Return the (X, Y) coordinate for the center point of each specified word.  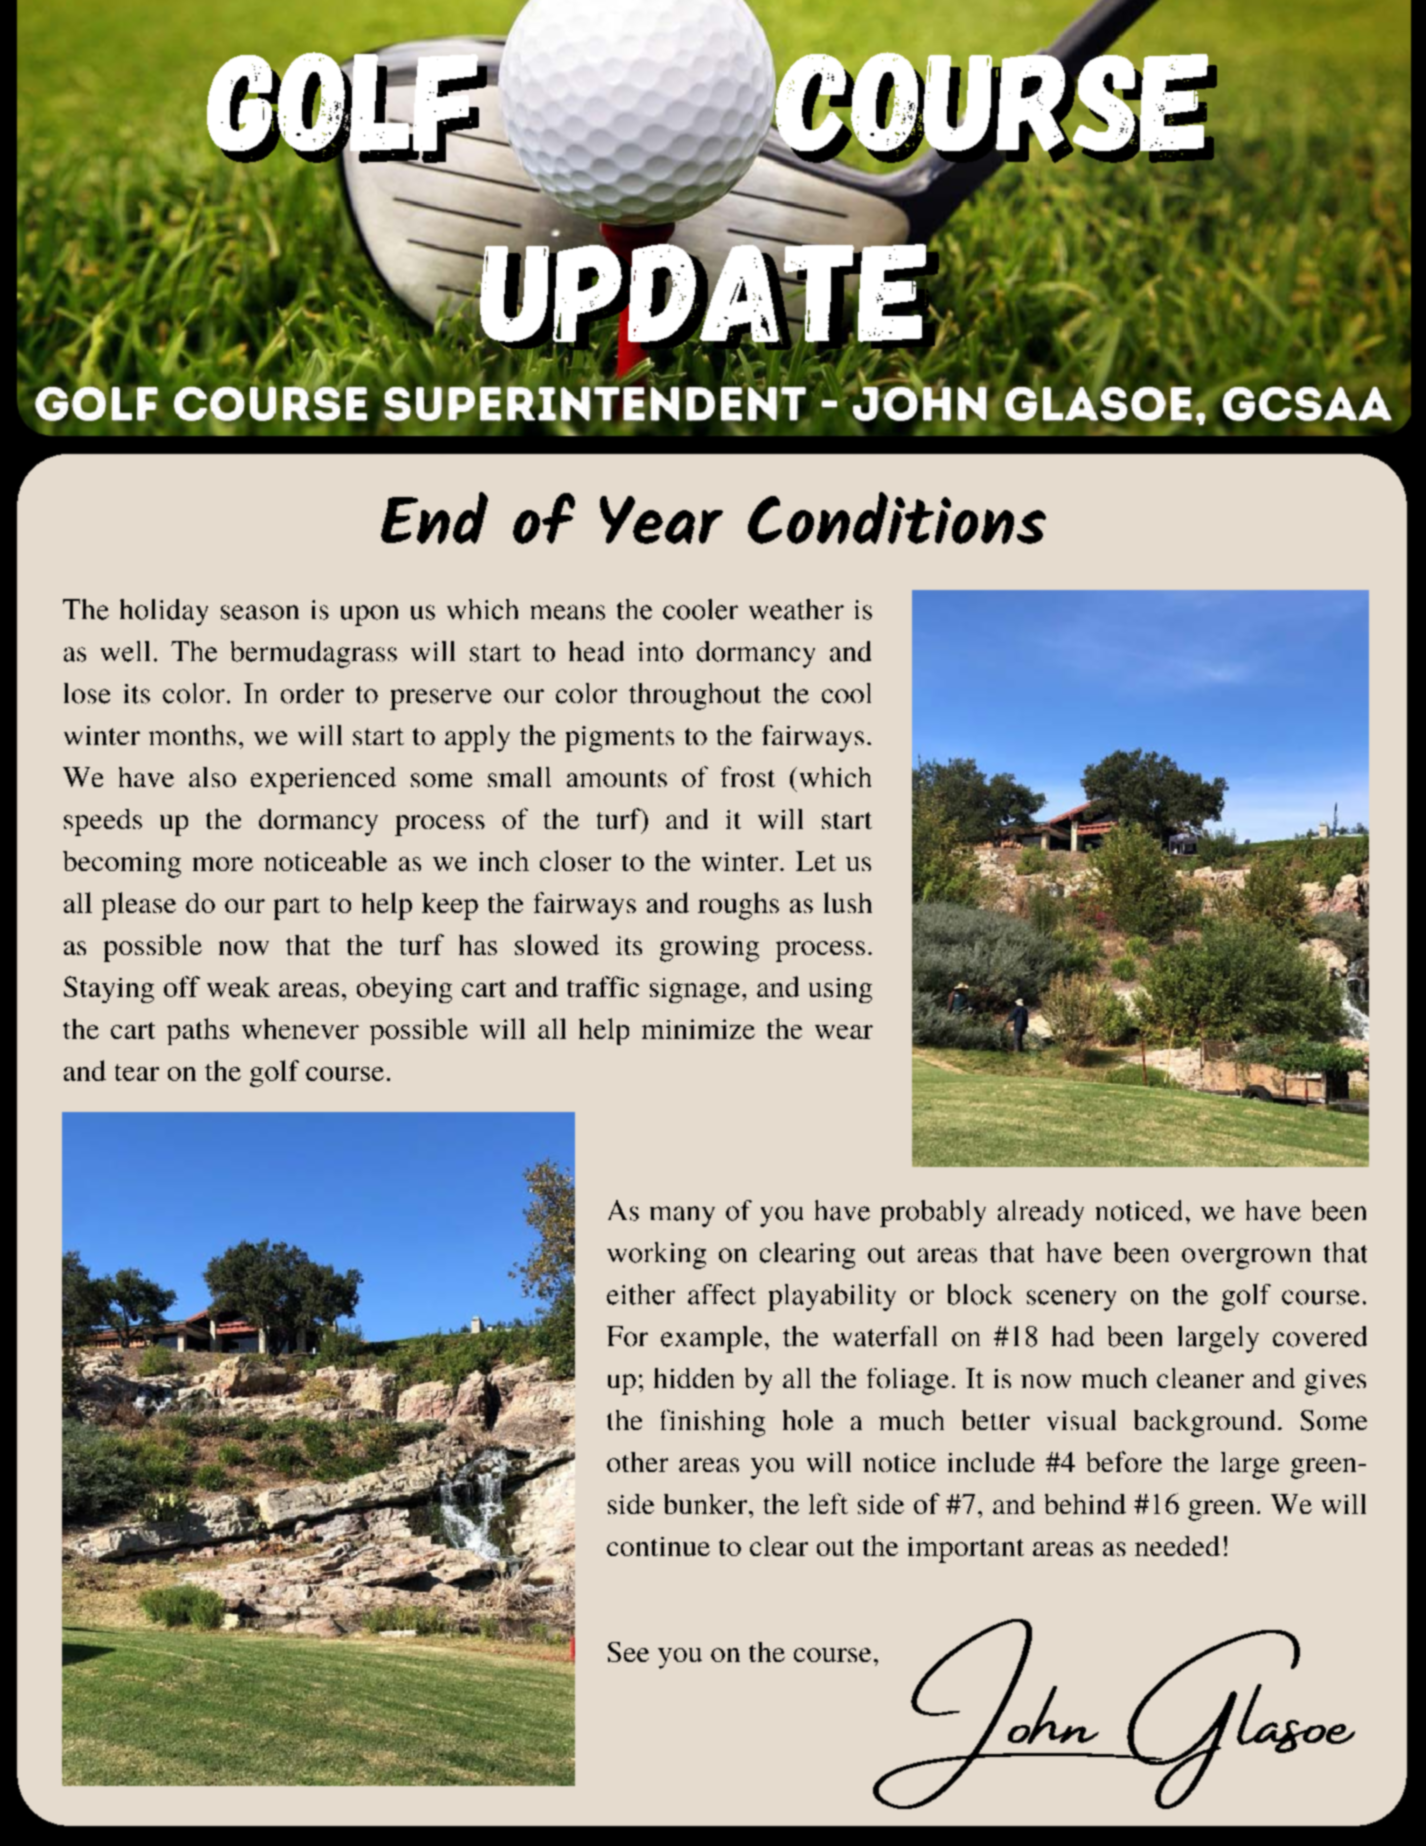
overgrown (1246, 1258)
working (656, 1255)
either (641, 1294)
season (260, 612)
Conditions (897, 518)
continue (658, 1546)
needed (1177, 1546)
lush (848, 902)
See (628, 1652)
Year (661, 520)
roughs (738, 906)
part (297, 908)
